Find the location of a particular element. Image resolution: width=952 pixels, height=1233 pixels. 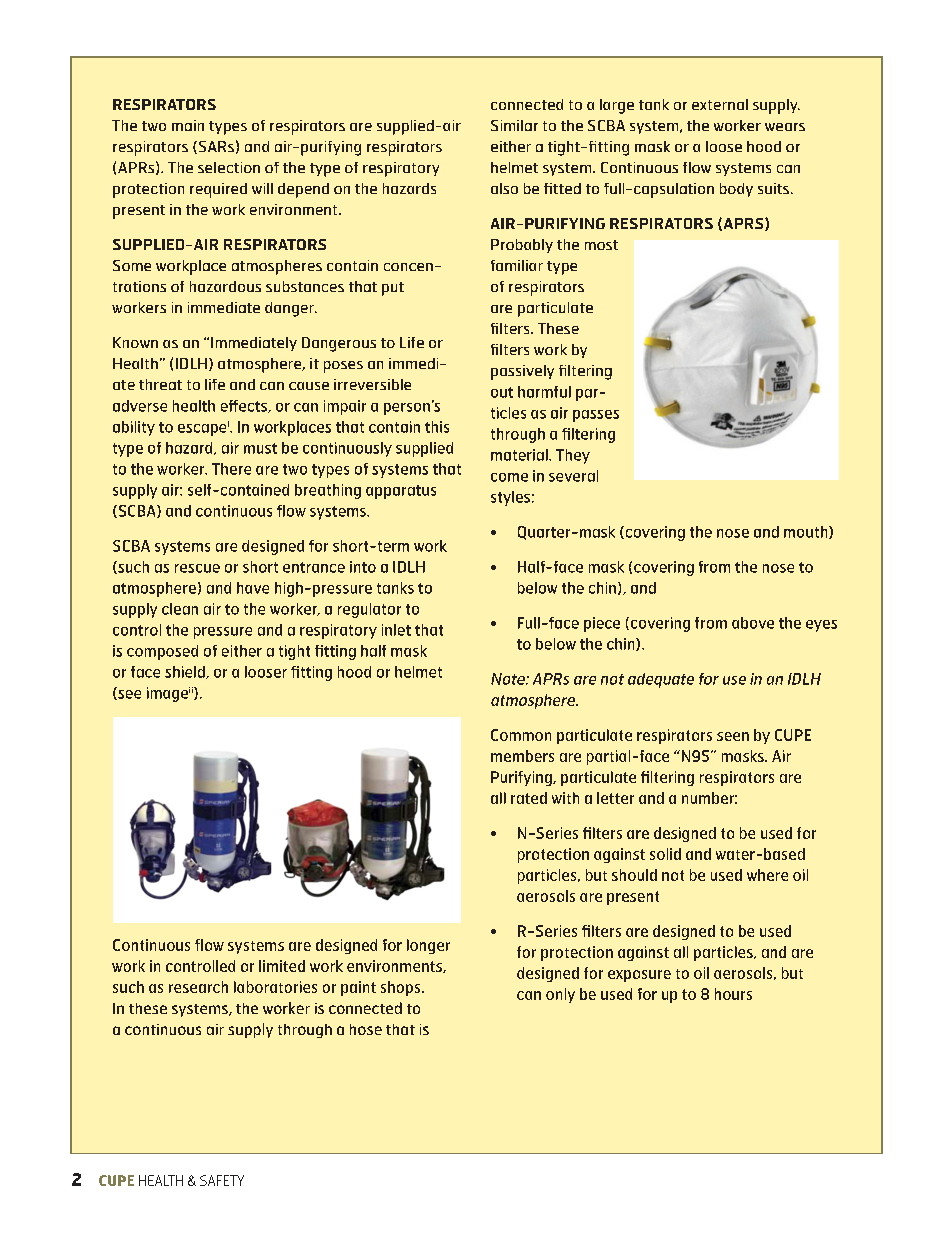

external is located at coordinates (720, 104).
